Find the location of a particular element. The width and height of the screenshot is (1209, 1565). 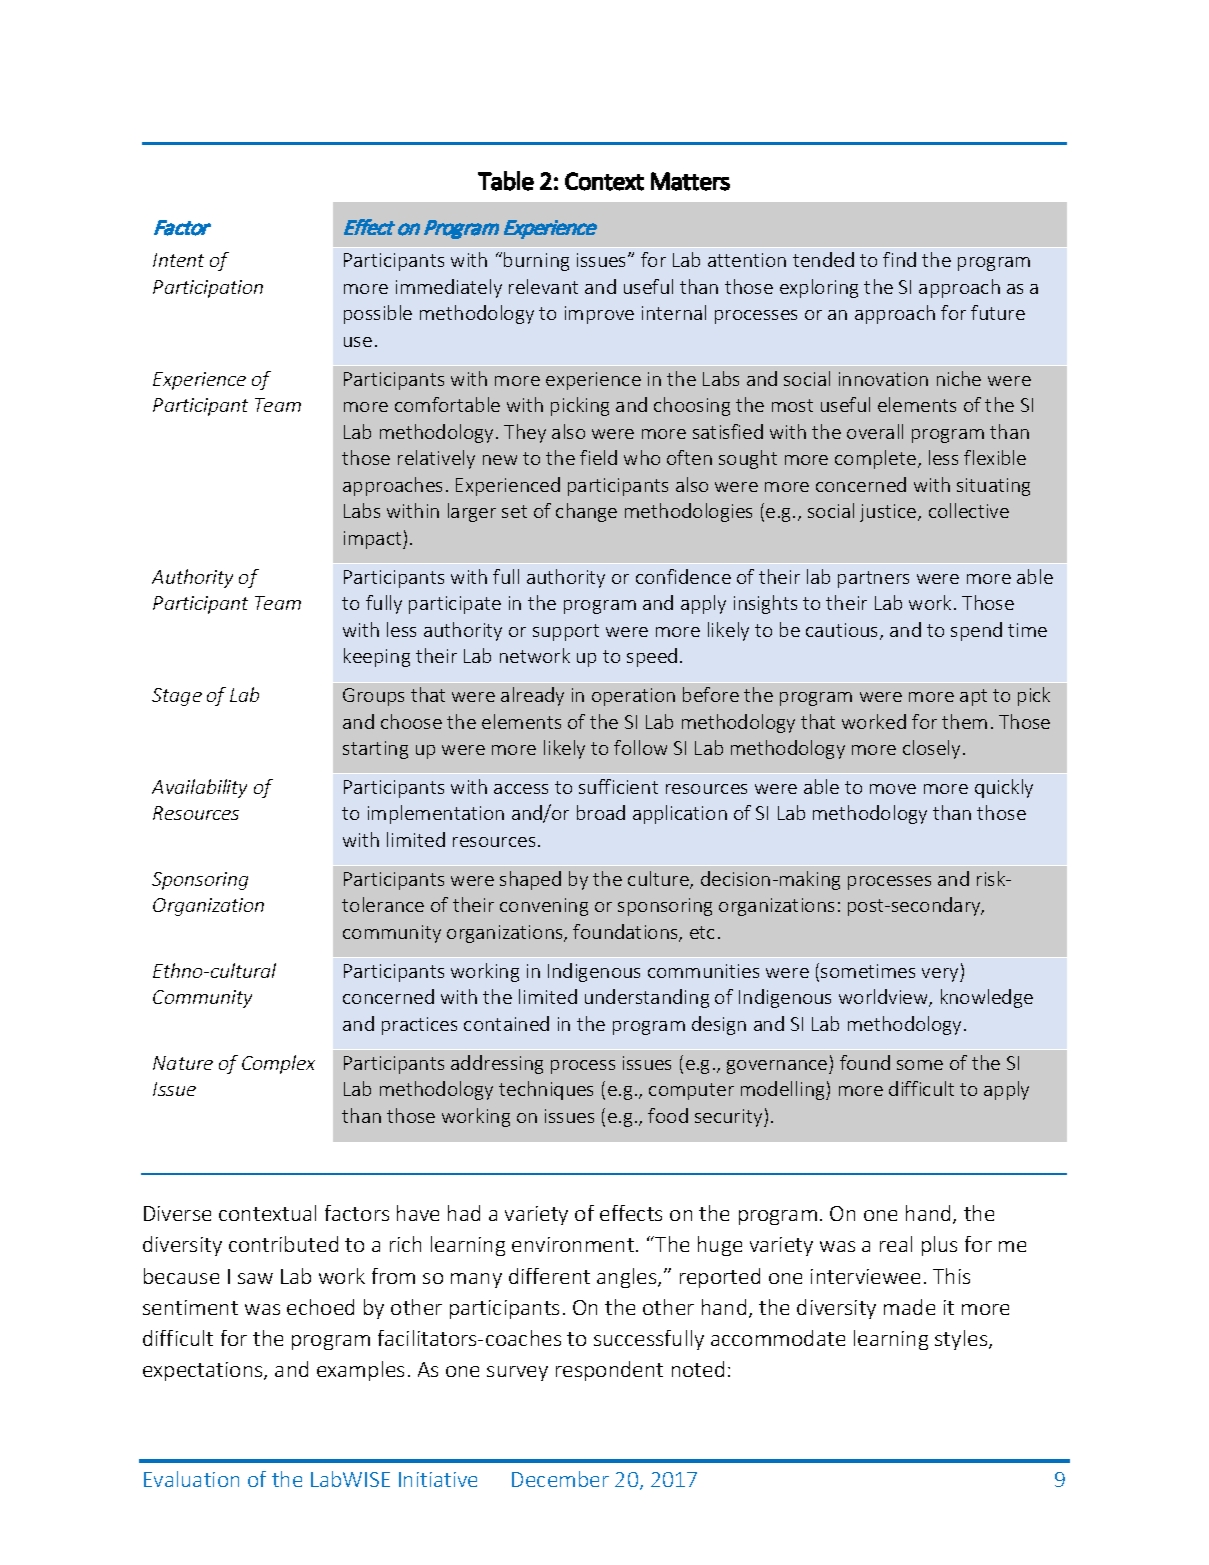

move is located at coordinates (893, 789).
